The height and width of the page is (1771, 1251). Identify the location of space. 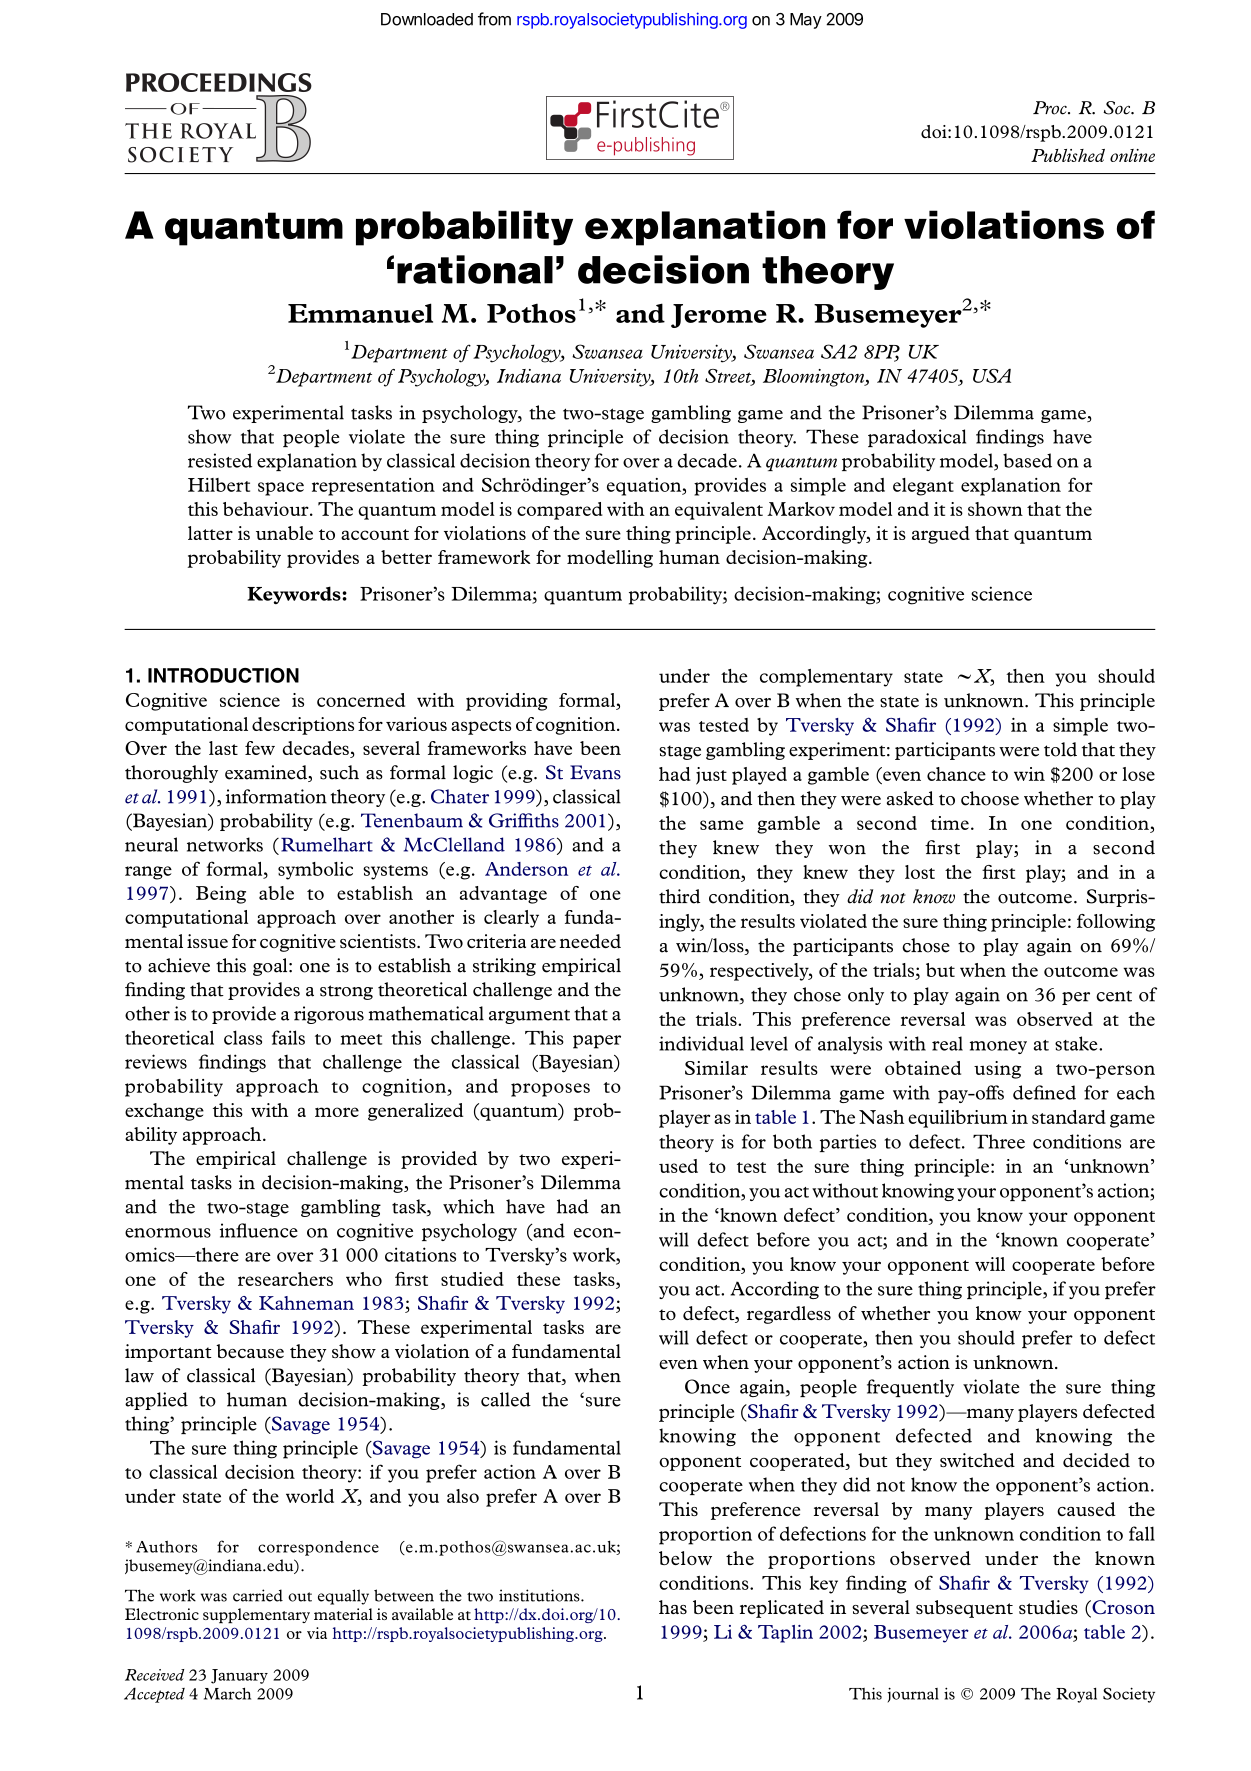
(281, 489).
